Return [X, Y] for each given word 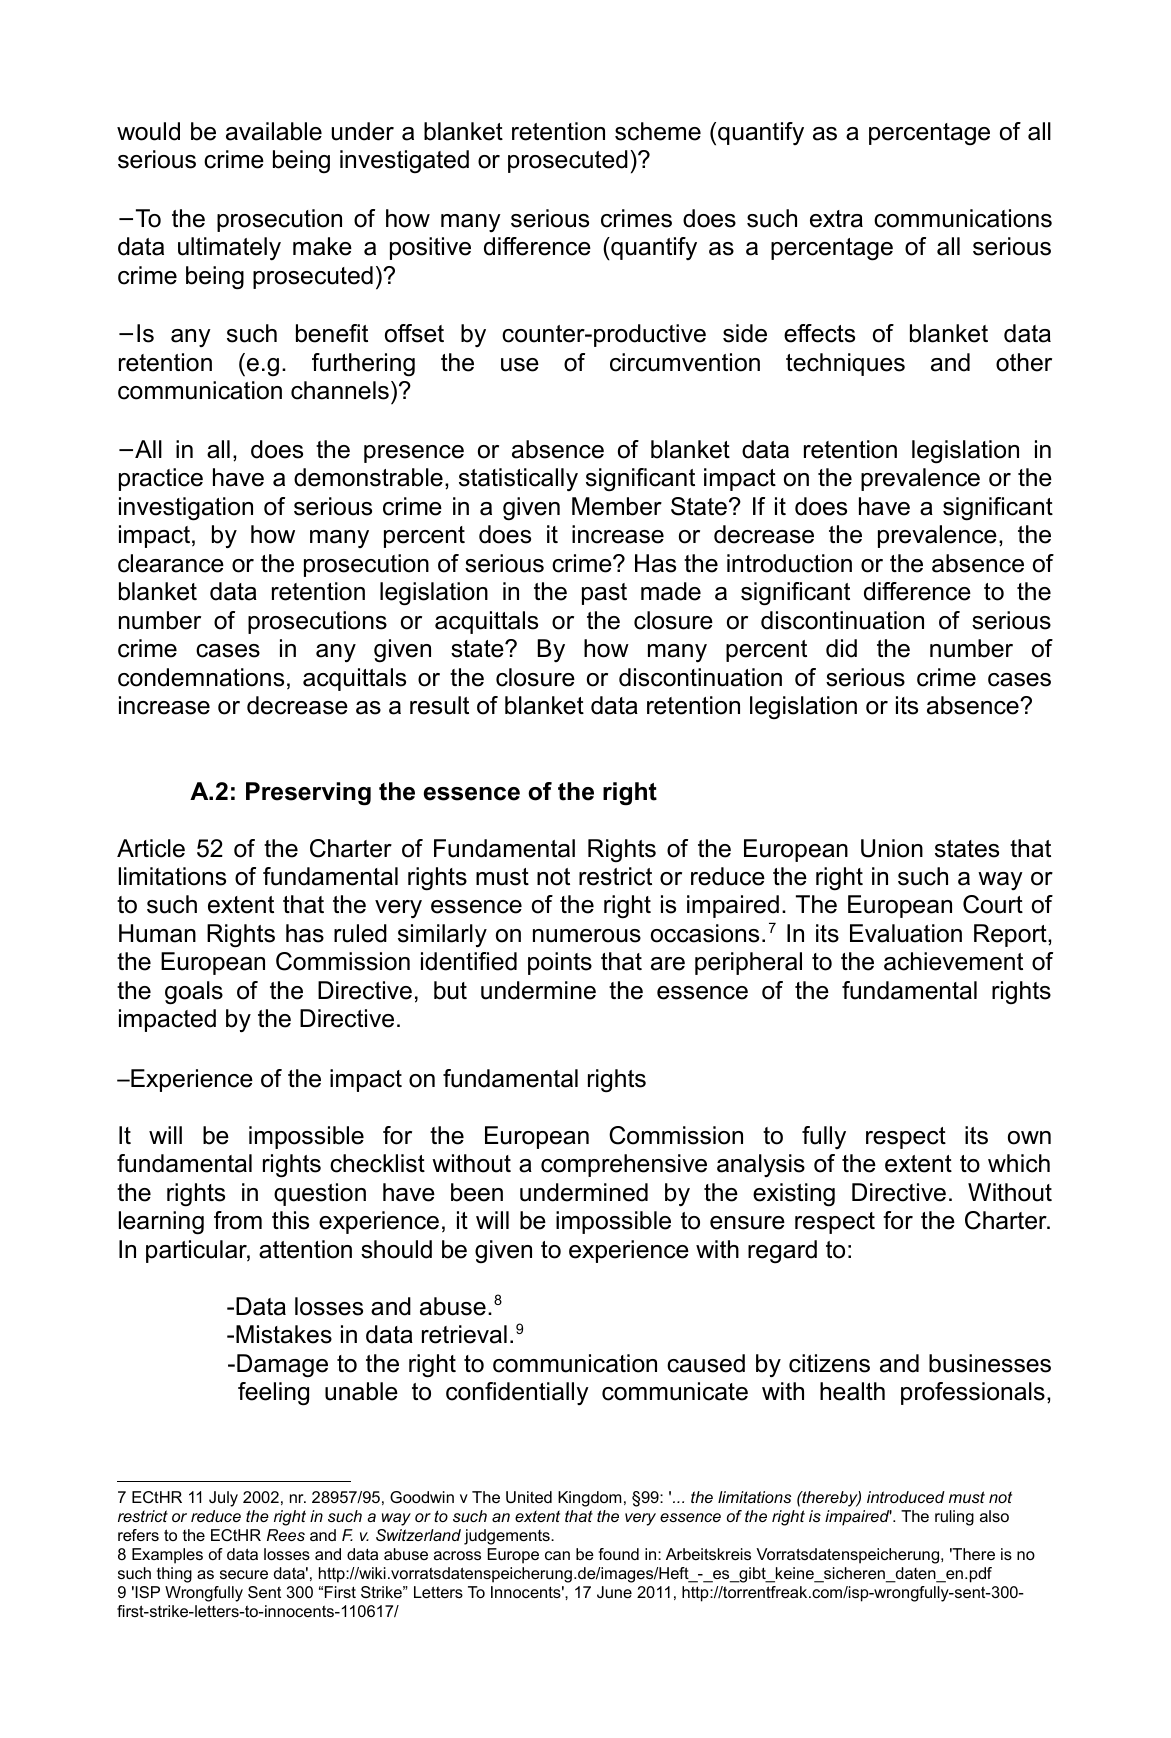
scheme [658, 131]
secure [244, 1574]
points [560, 963]
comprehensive [624, 1165]
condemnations [201, 677]
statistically [518, 479]
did [841, 648]
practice [161, 479]
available [274, 131]
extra [836, 219]
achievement [953, 961]
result [439, 705]
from [238, 1220]
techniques [845, 364]
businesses [990, 1363]
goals [194, 993]
